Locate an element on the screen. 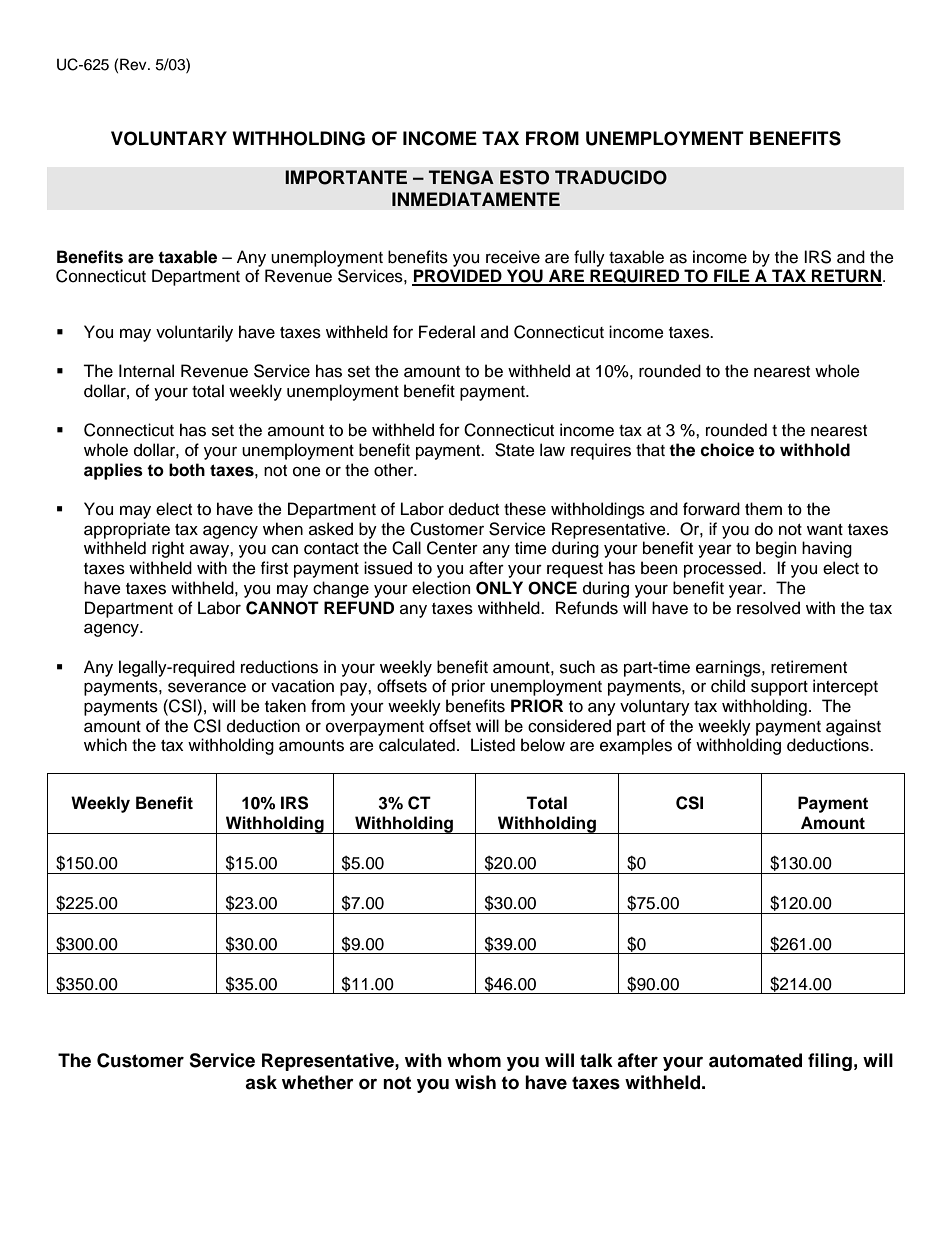 This screenshot has width=952, height=1233. IMPORTANTE is located at coordinates (346, 177).
